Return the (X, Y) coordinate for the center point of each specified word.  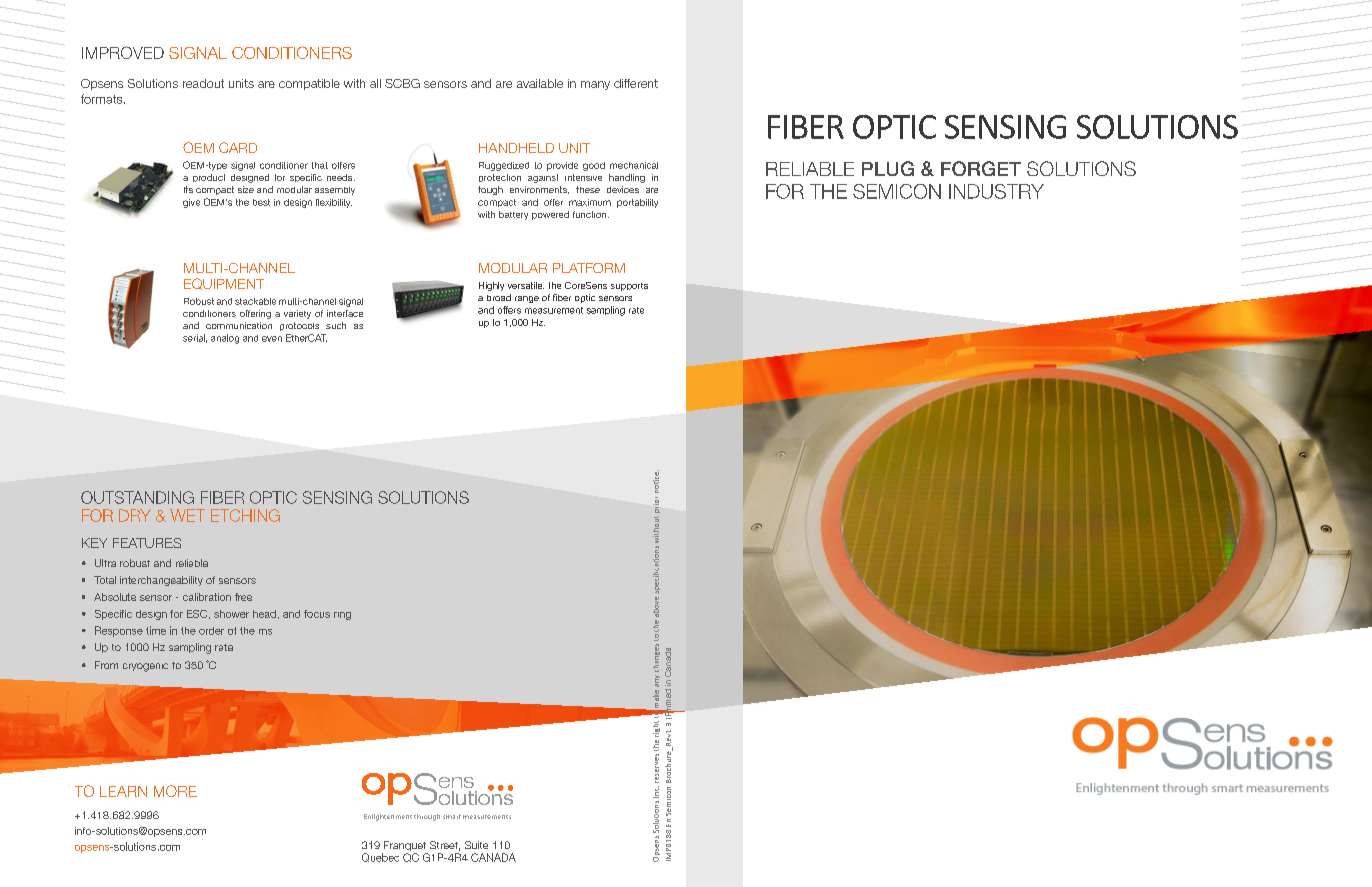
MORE (175, 791)
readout (203, 83)
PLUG (888, 168)
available (540, 83)
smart (452, 816)
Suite (476, 845)
